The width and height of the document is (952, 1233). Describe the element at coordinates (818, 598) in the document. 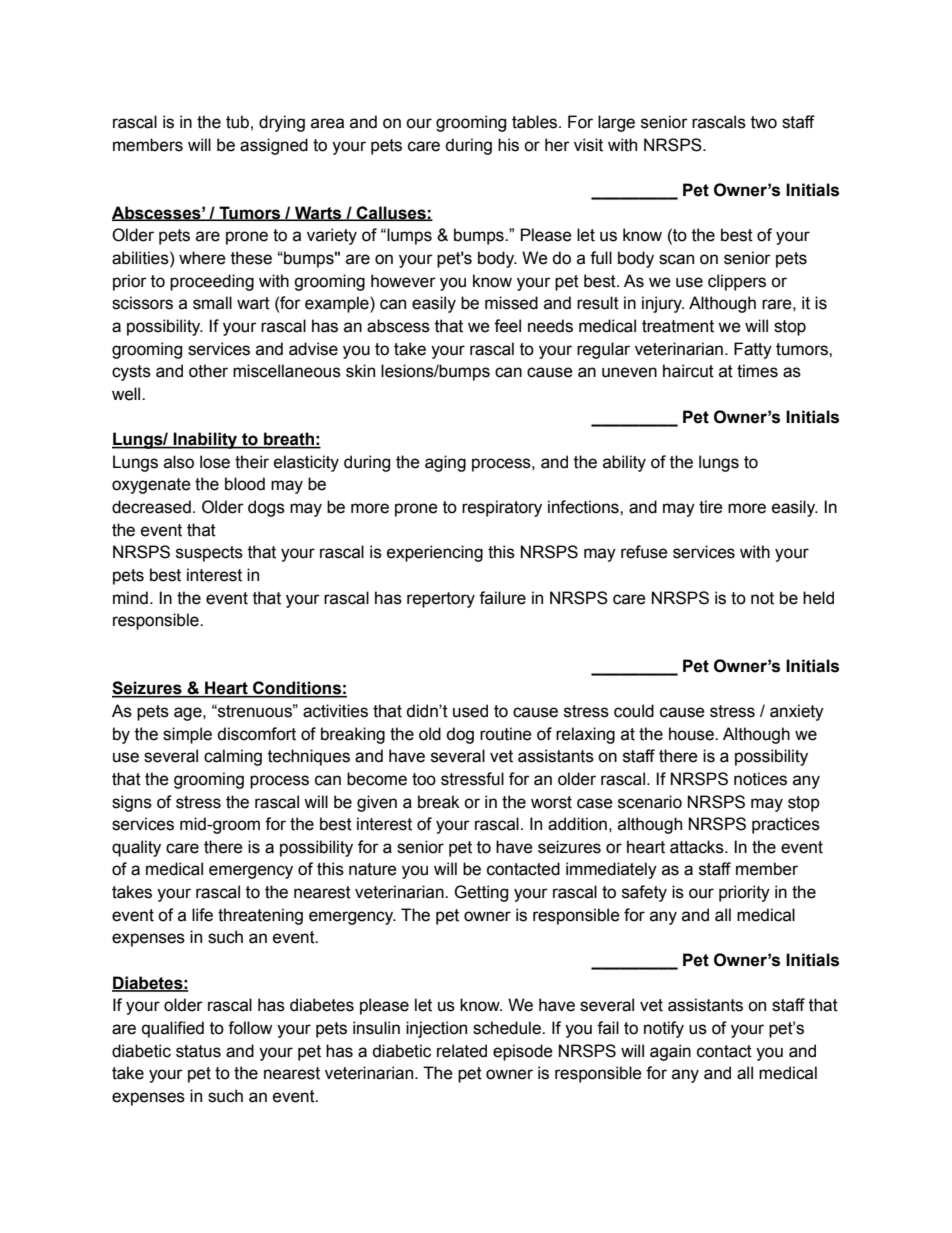

I see `held` at that location.
